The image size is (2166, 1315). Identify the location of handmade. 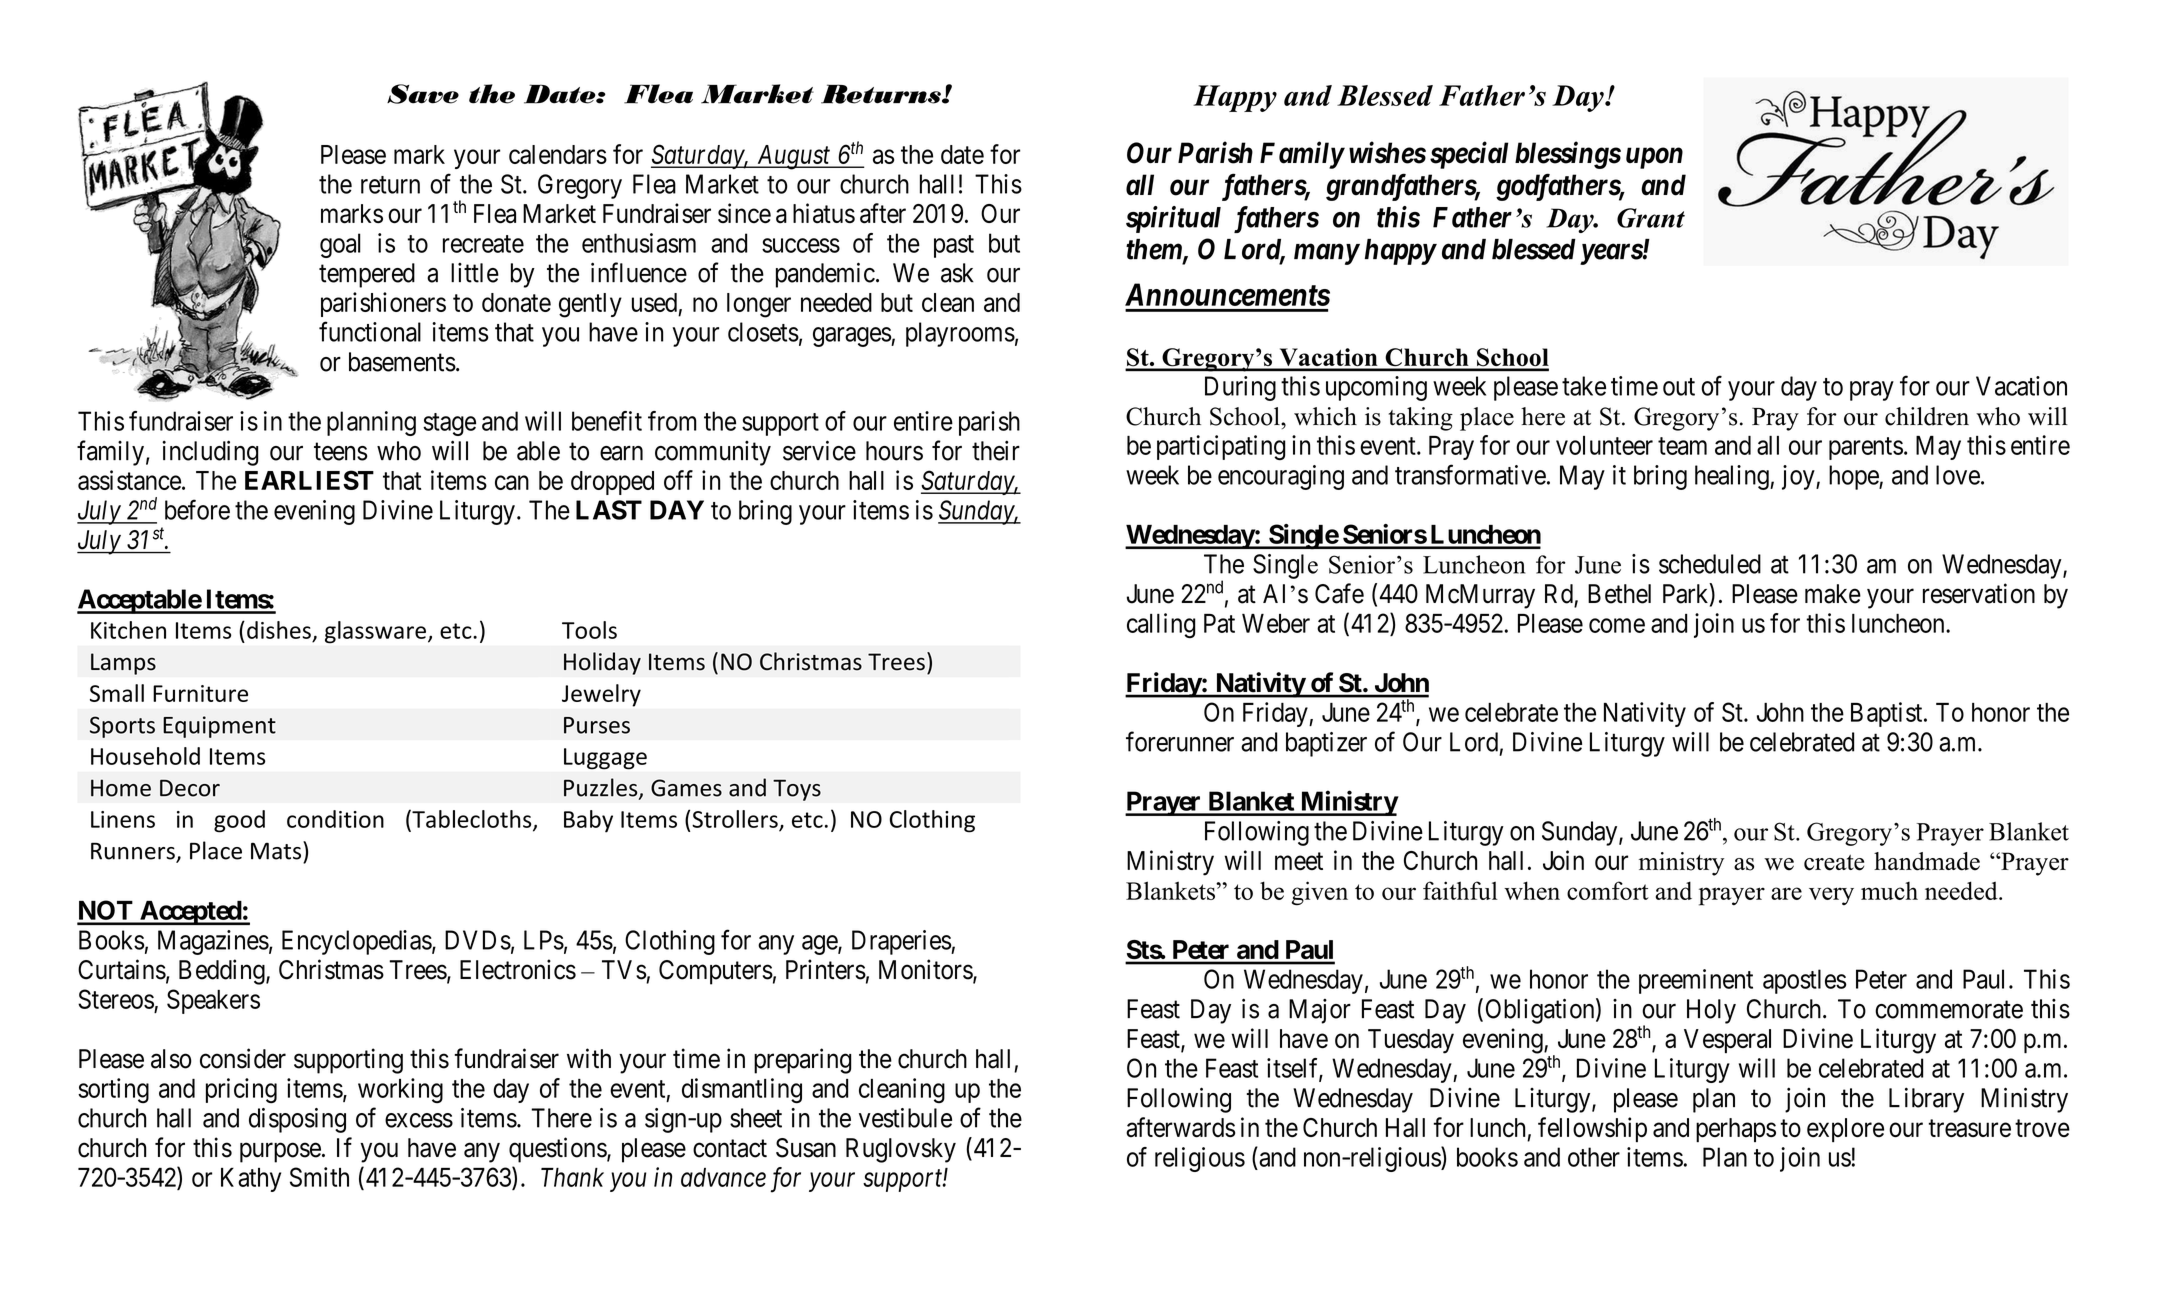
(1927, 861).
